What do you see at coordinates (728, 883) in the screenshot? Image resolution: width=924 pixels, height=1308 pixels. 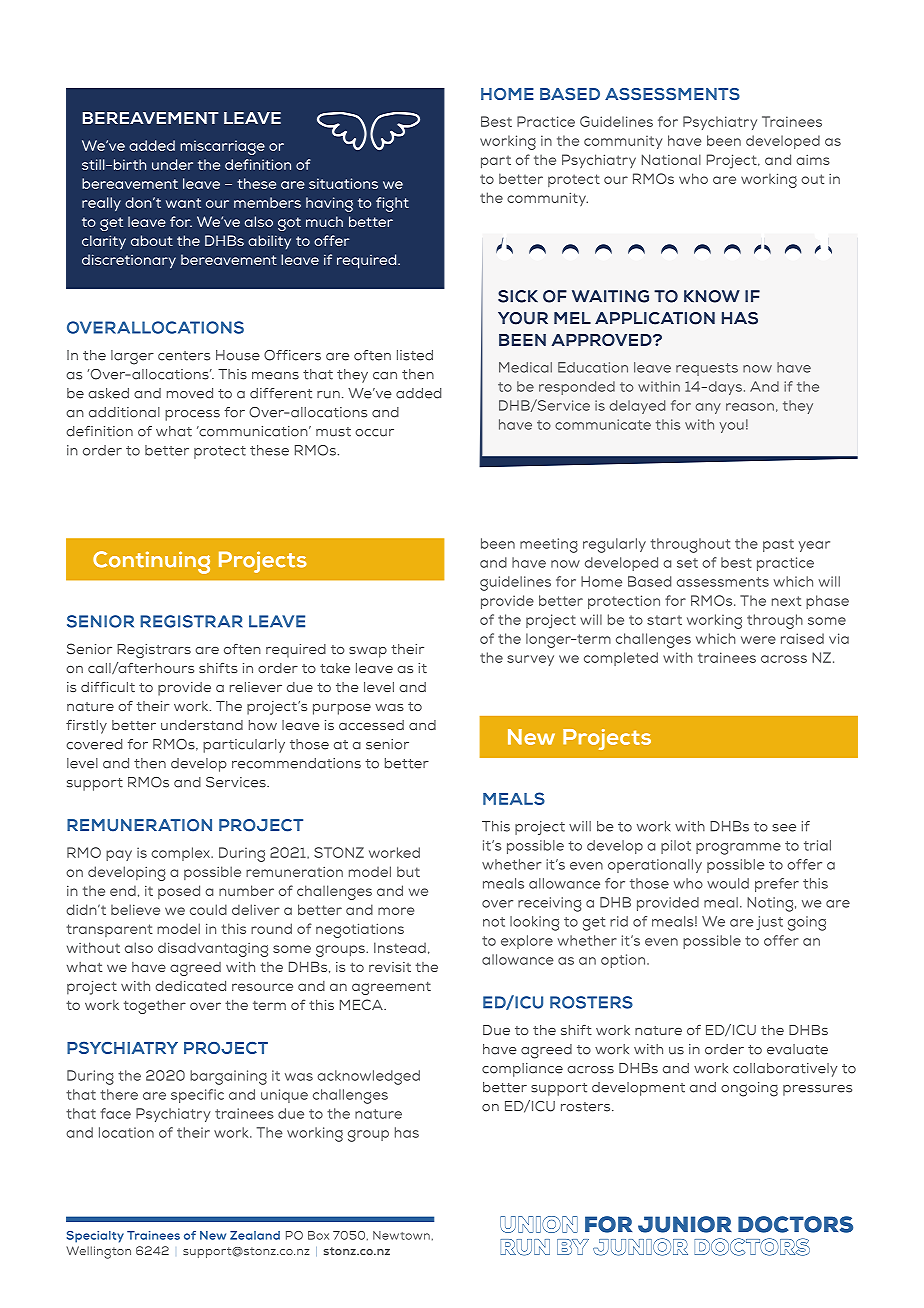 I see `would` at bounding box center [728, 883].
